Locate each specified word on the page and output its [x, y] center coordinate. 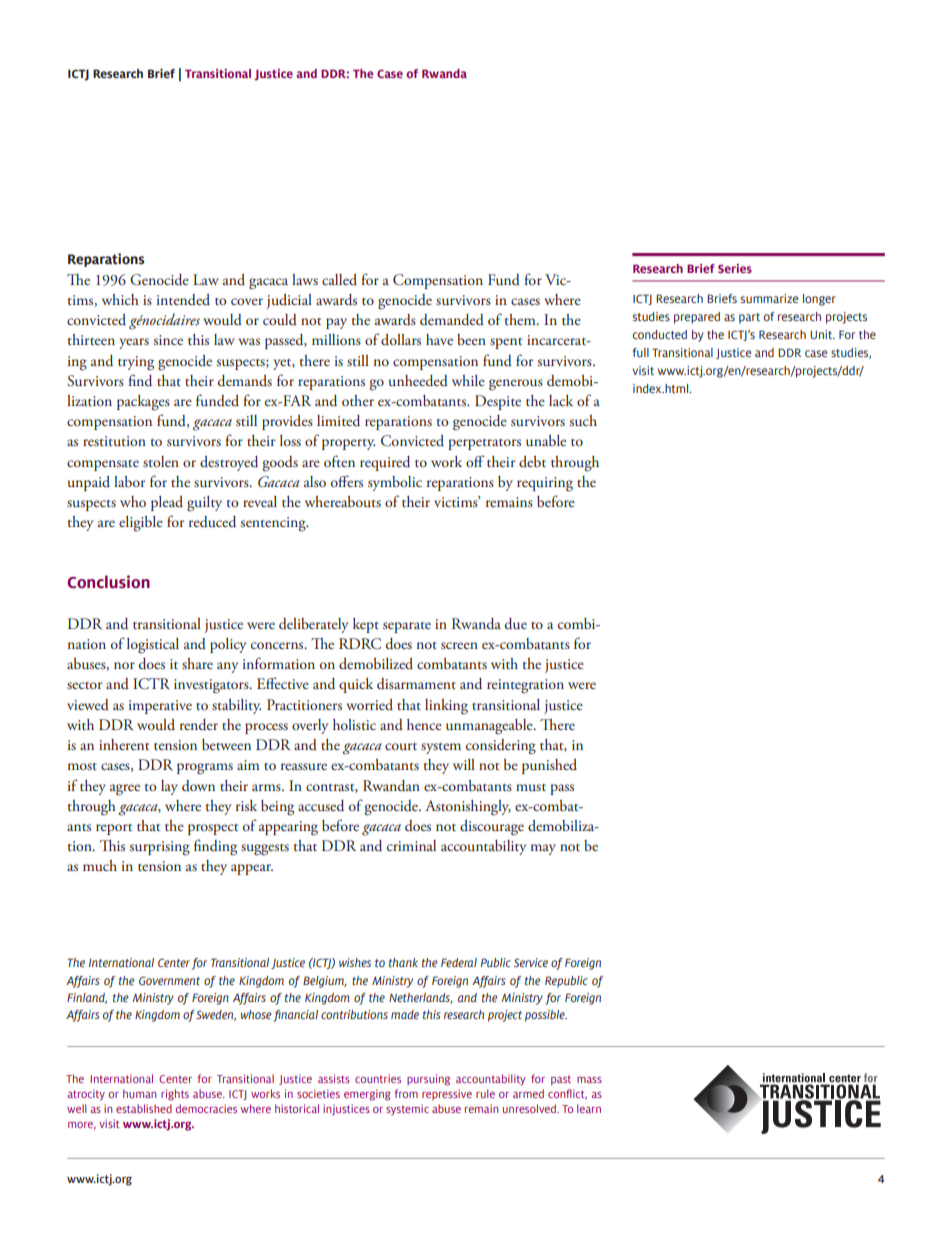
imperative [160, 707]
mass [589, 1080]
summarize [769, 298]
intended [183, 300]
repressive [447, 1094]
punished [549, 766]
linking [446, 707]
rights [175, 1095]
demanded [452, 320]
